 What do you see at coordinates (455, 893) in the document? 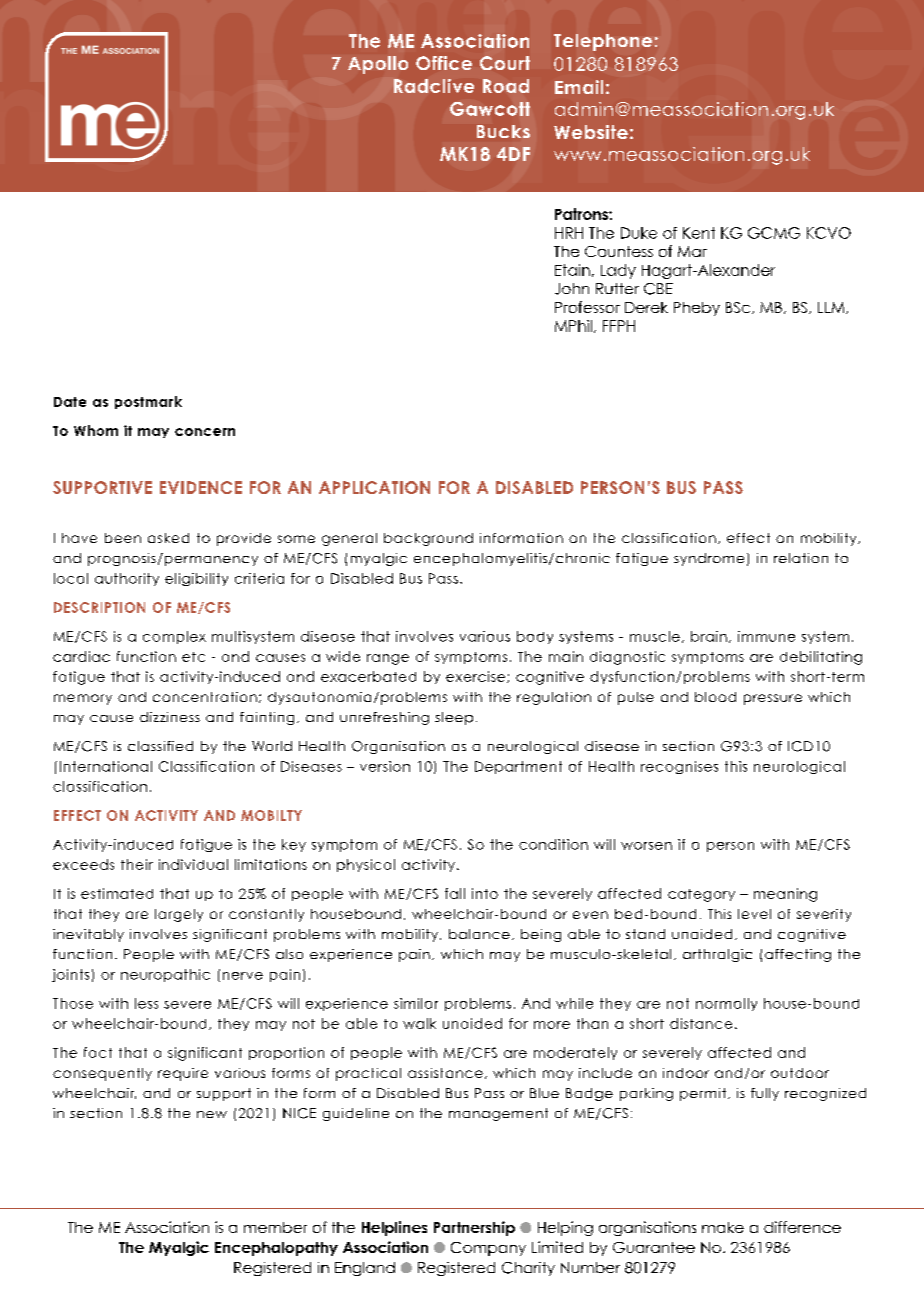
I see `fall` at bounding box center [455, 893].
